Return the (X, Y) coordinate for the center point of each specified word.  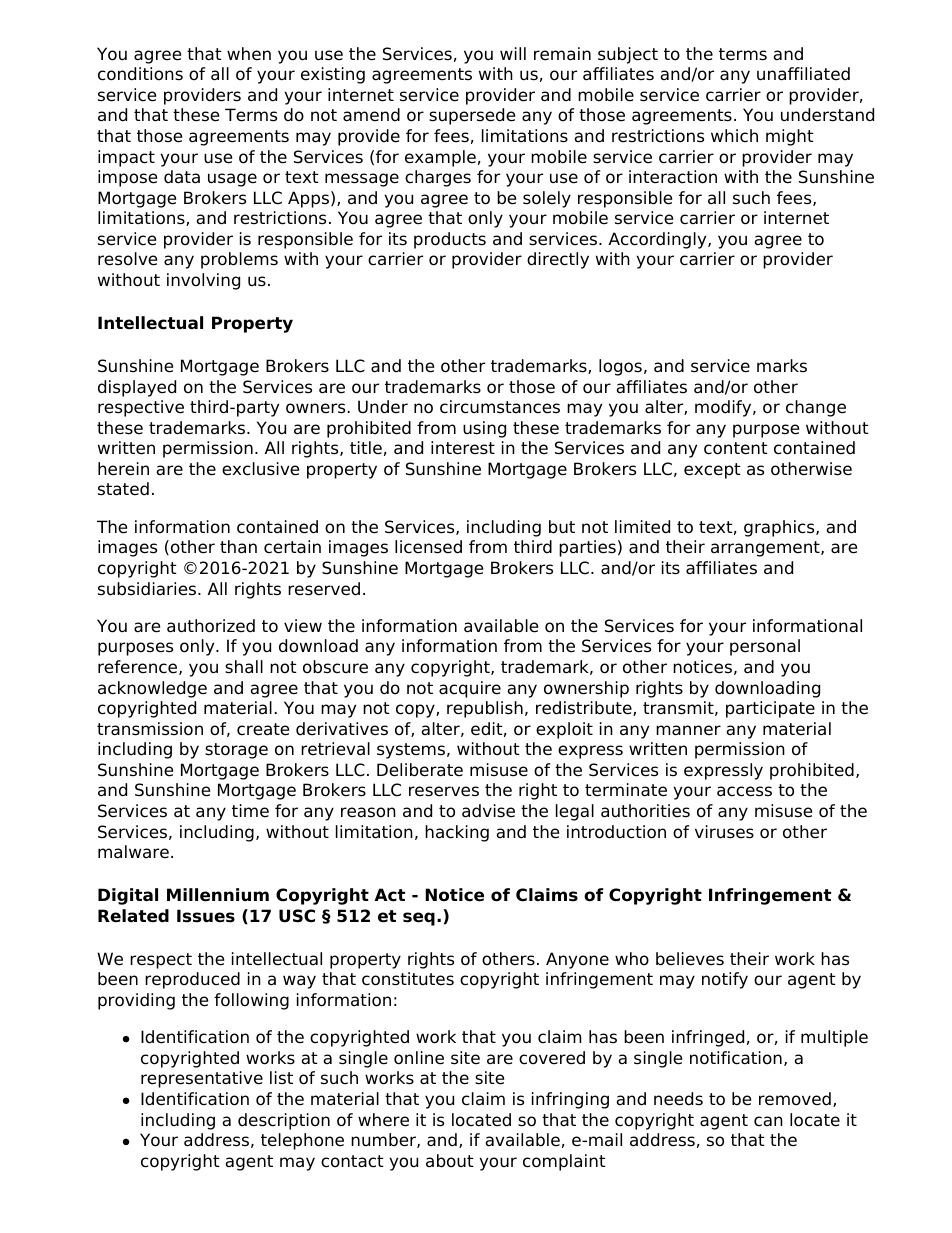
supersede (472, 116)
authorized (211, 626)
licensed (428, 547)
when (249, 54)
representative (202, 1079)
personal (765, 647)
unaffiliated (803, 74)
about (450, 1161)
